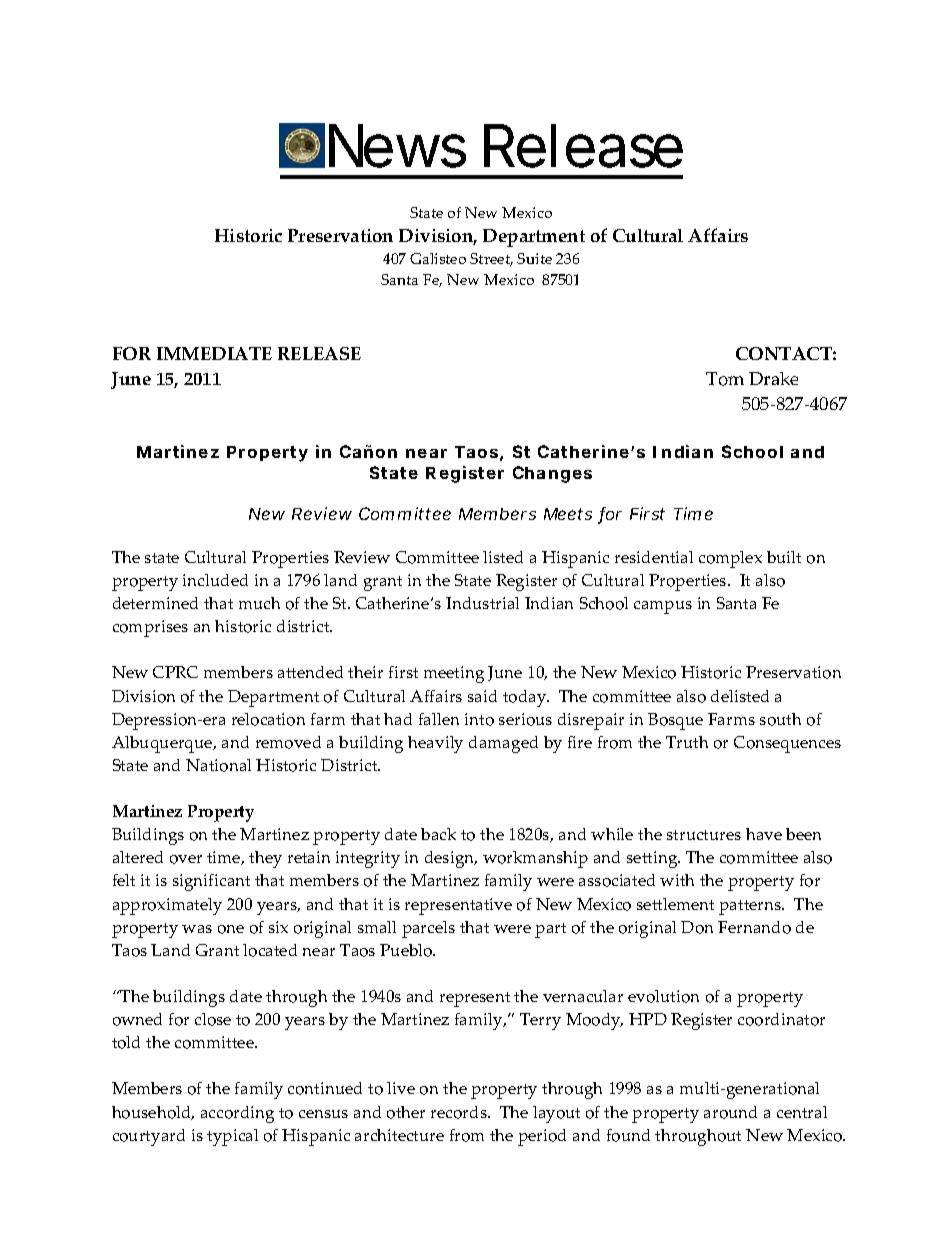 The width and height of the screenshot is (952, 1233). What do you see at coordinates (237, 1114) in the screenshot?
I see `according` at bounding box center [237, 1114].
